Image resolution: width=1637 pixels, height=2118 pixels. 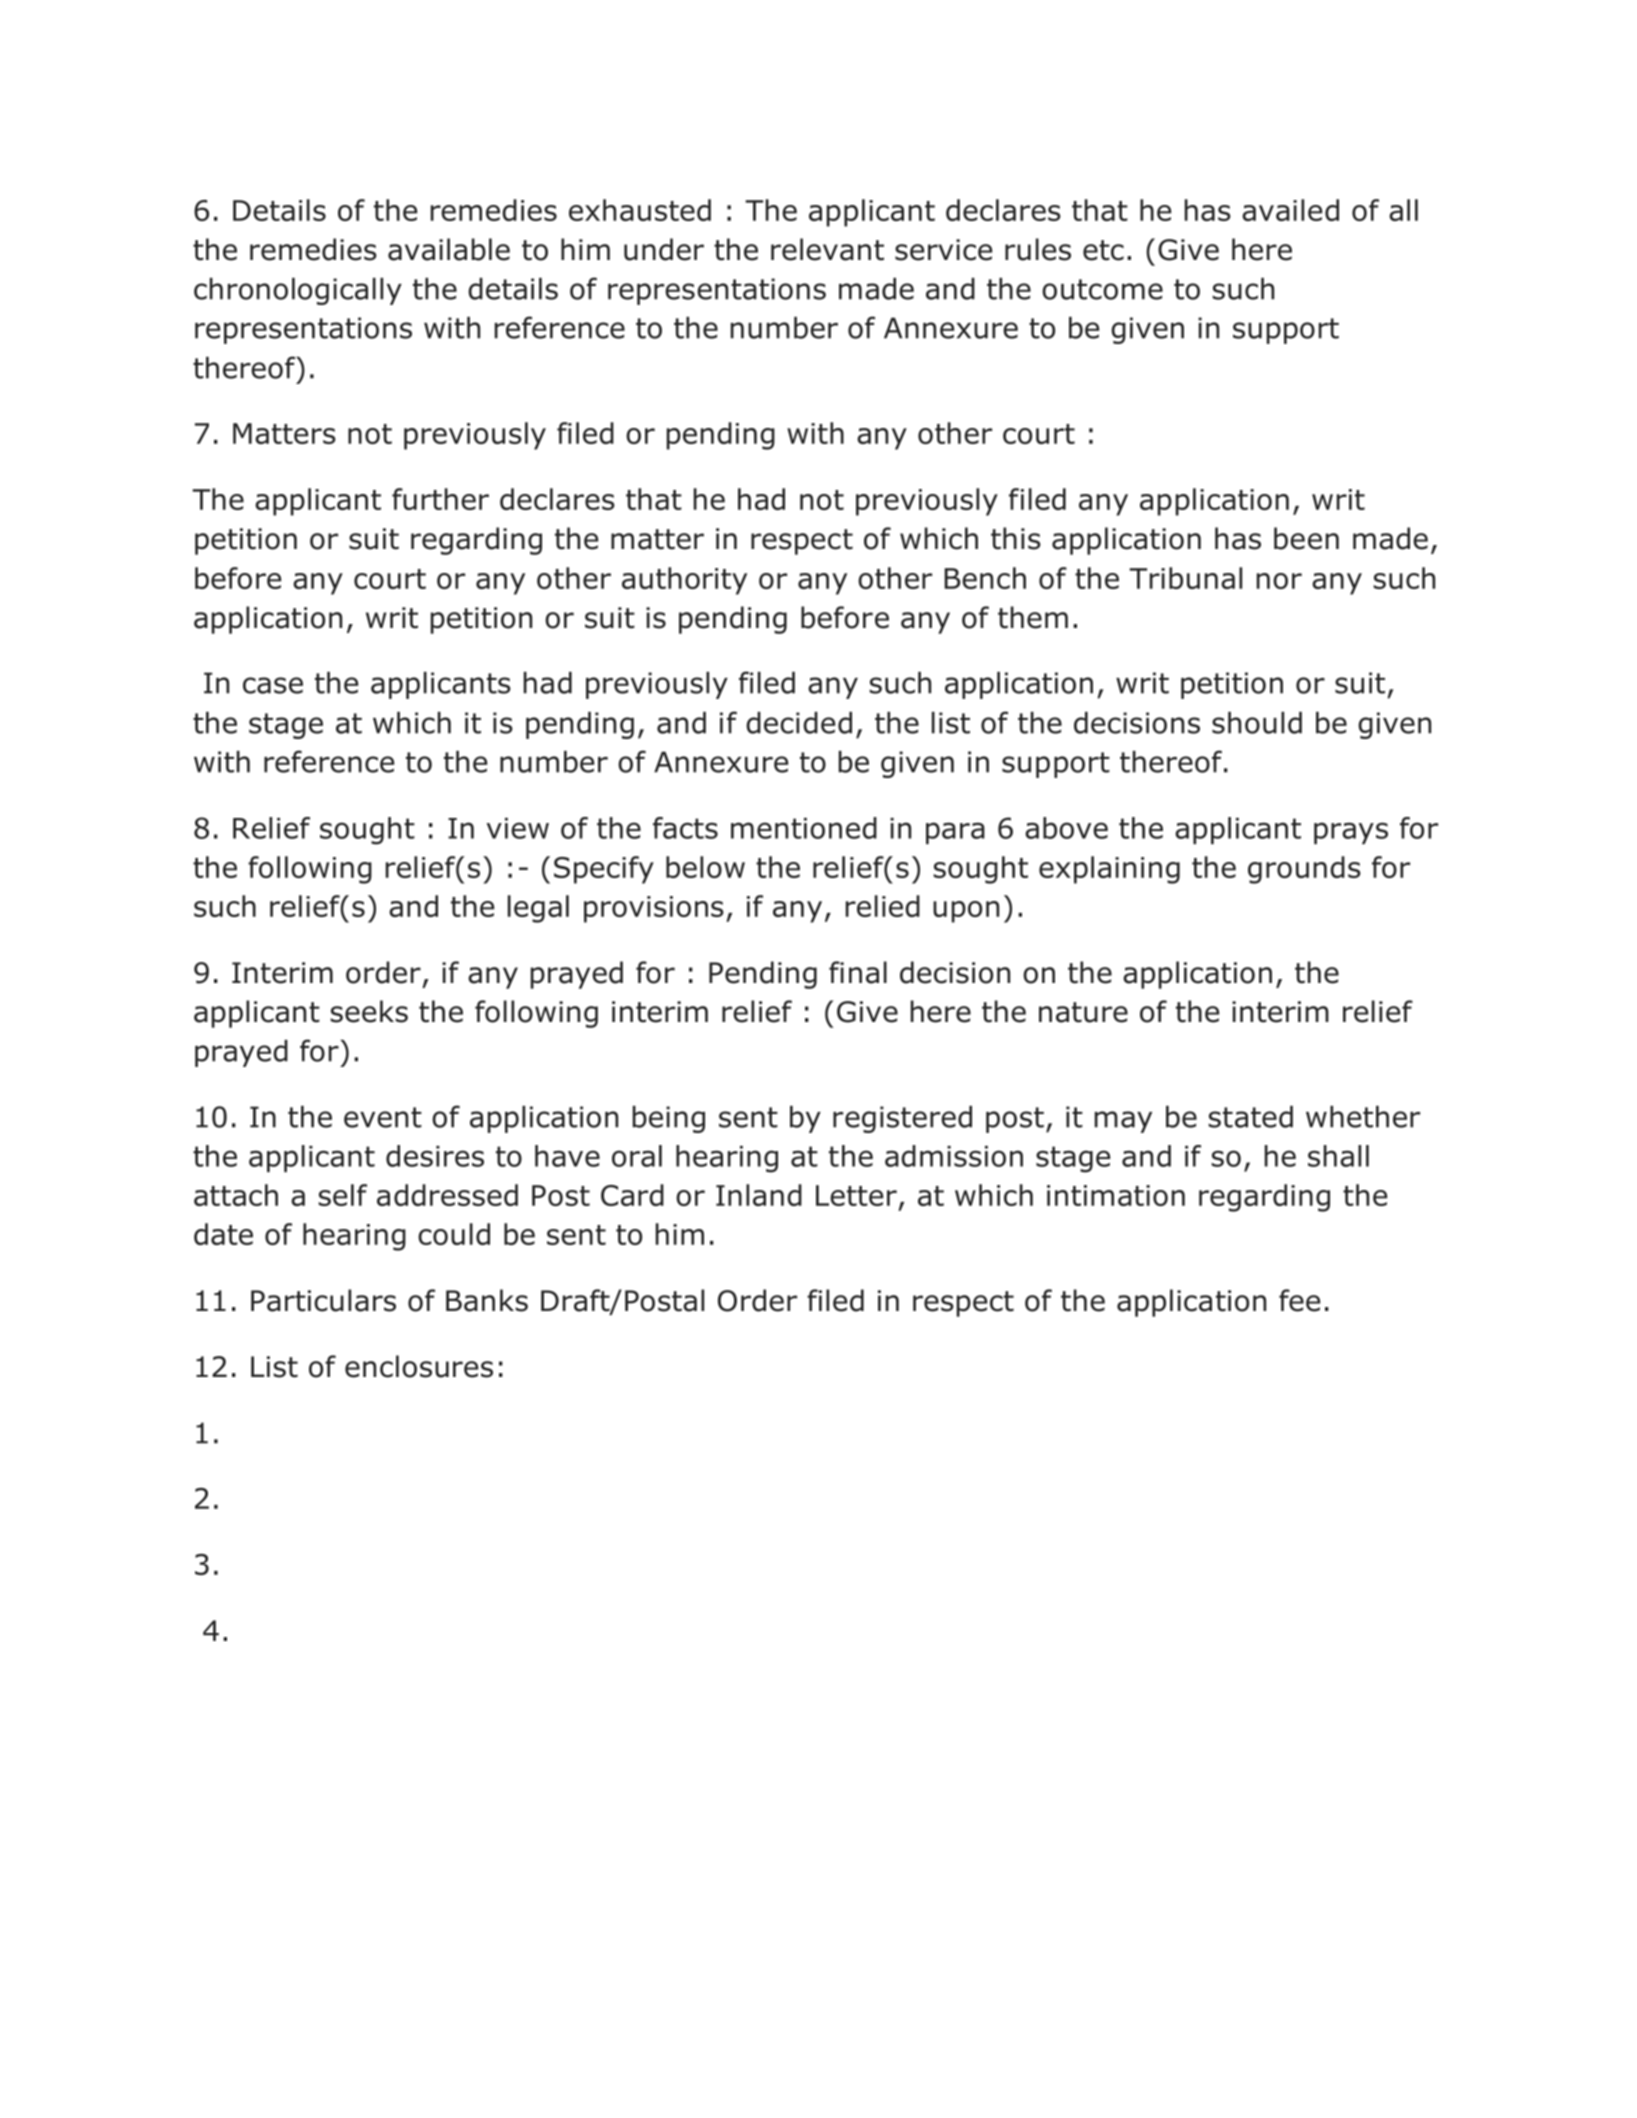 I want to click on stated, so click(x=1250, y=1117).
